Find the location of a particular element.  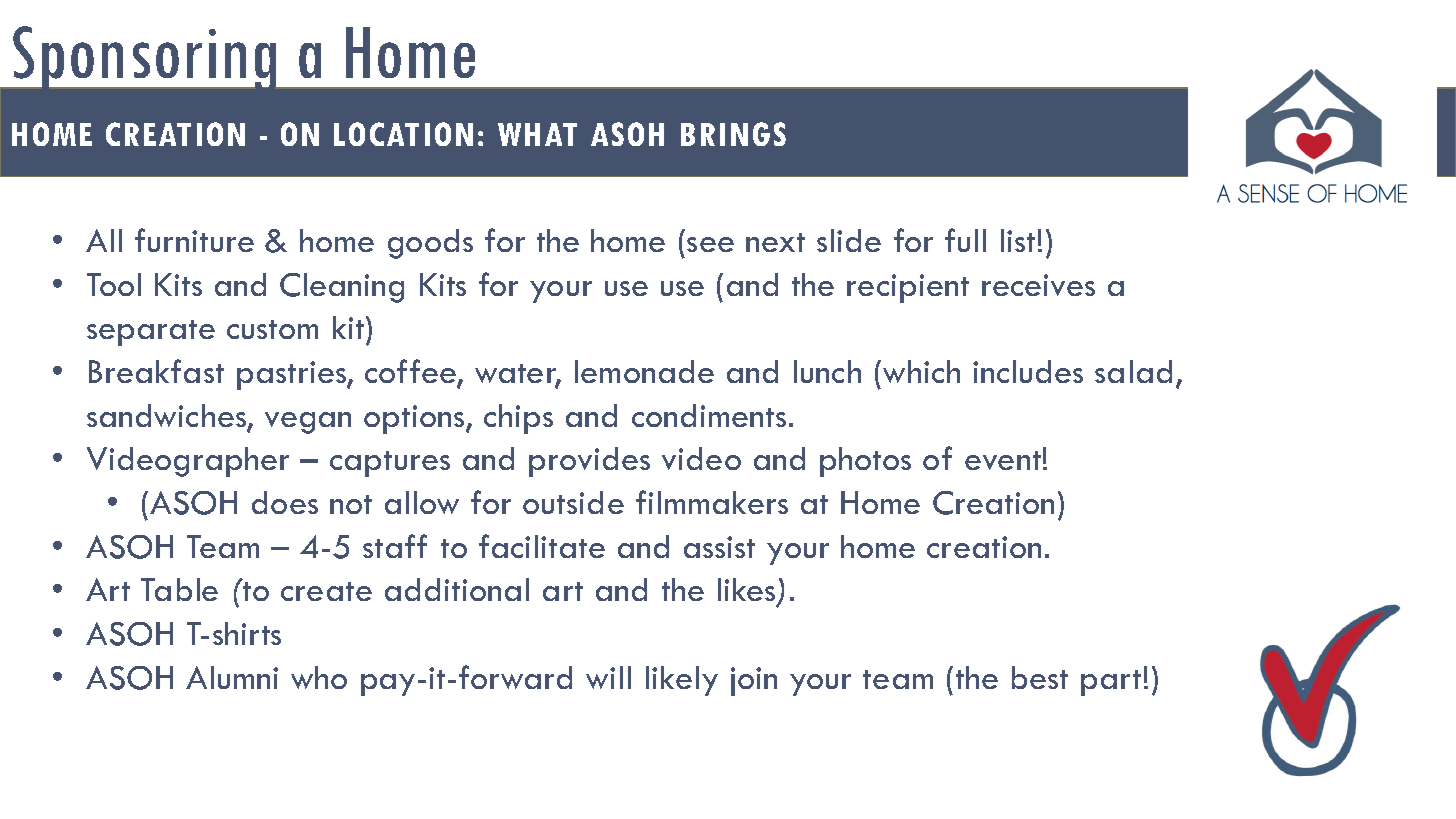

receives is located at coordinates (1038, 285).
